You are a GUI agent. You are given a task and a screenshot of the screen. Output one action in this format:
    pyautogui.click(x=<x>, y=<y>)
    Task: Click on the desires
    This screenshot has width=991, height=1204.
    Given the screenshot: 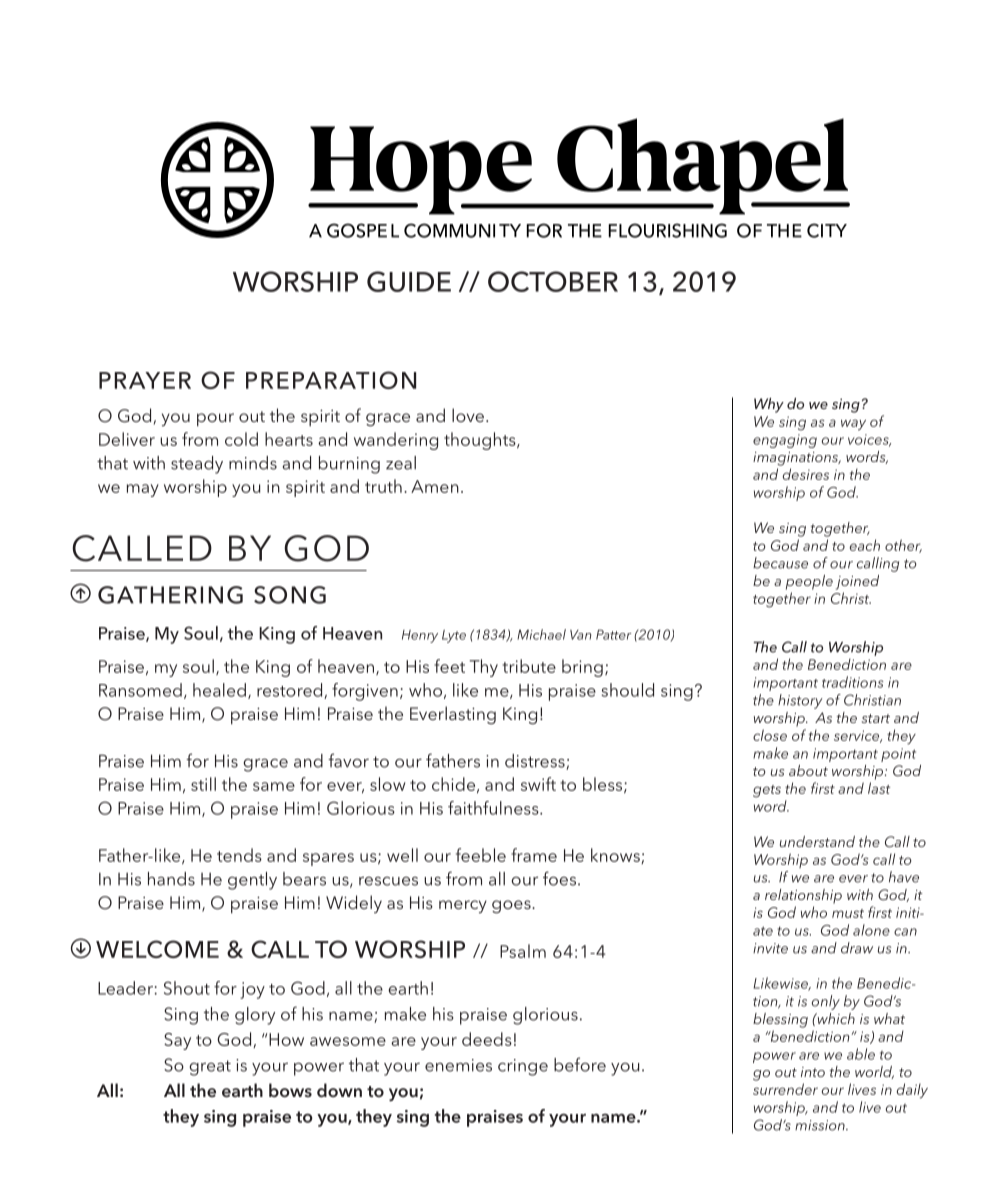 What is the action you would take?
    pyautogui.click(x=806, y=474)
